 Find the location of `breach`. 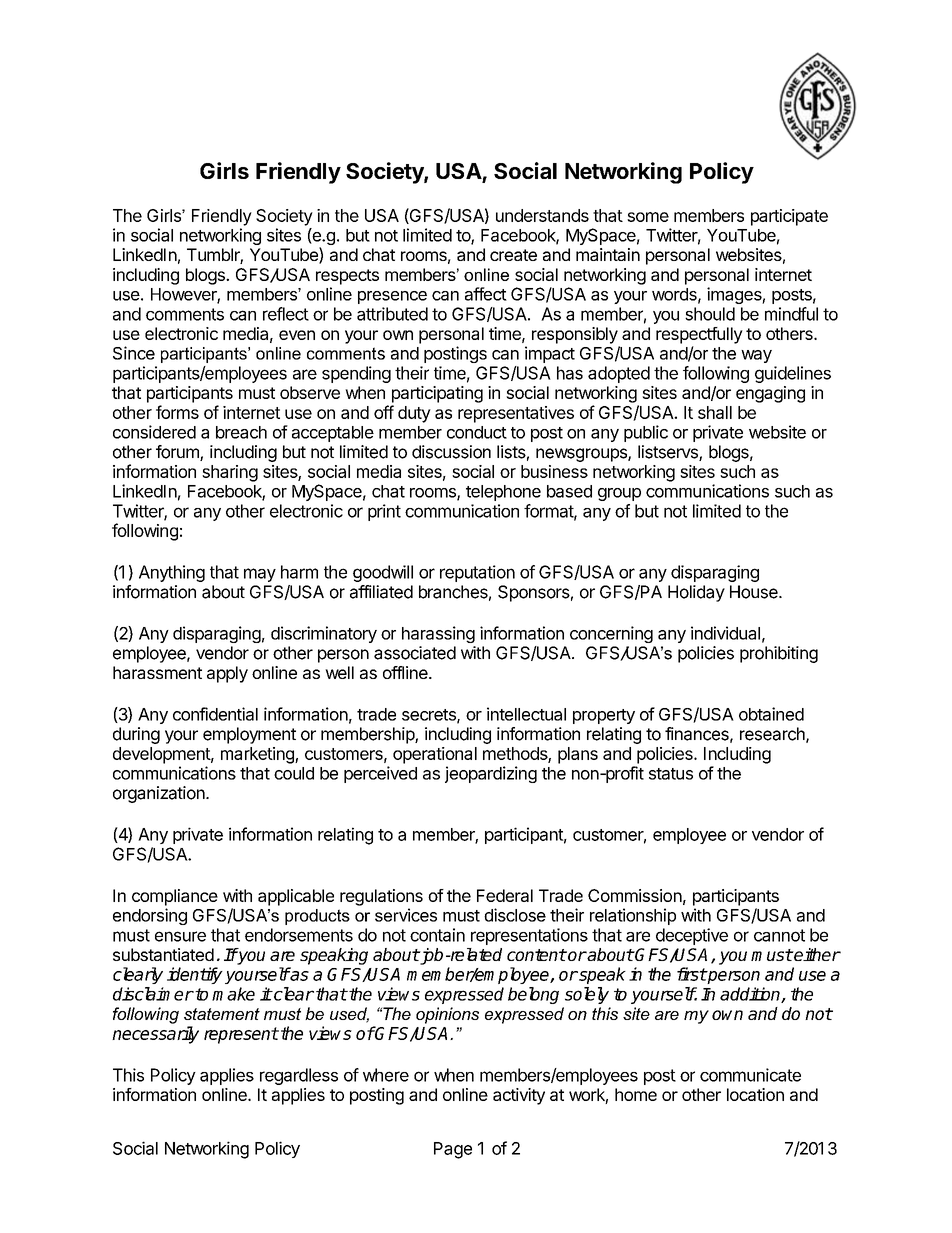

breach is located at coordinates (241, 432).
